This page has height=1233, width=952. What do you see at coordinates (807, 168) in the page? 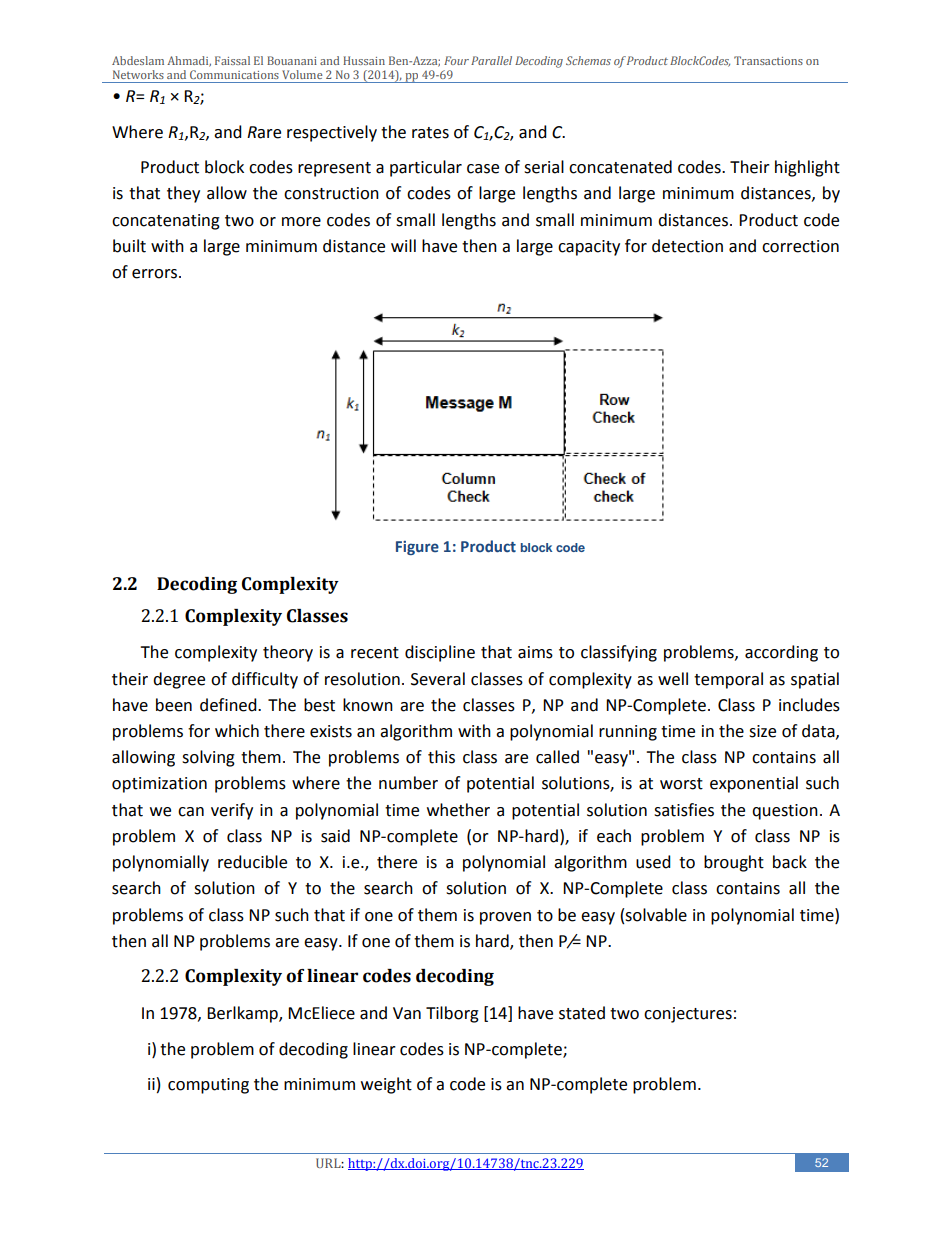
I see `highlight` at bounding box center [807, 168].
